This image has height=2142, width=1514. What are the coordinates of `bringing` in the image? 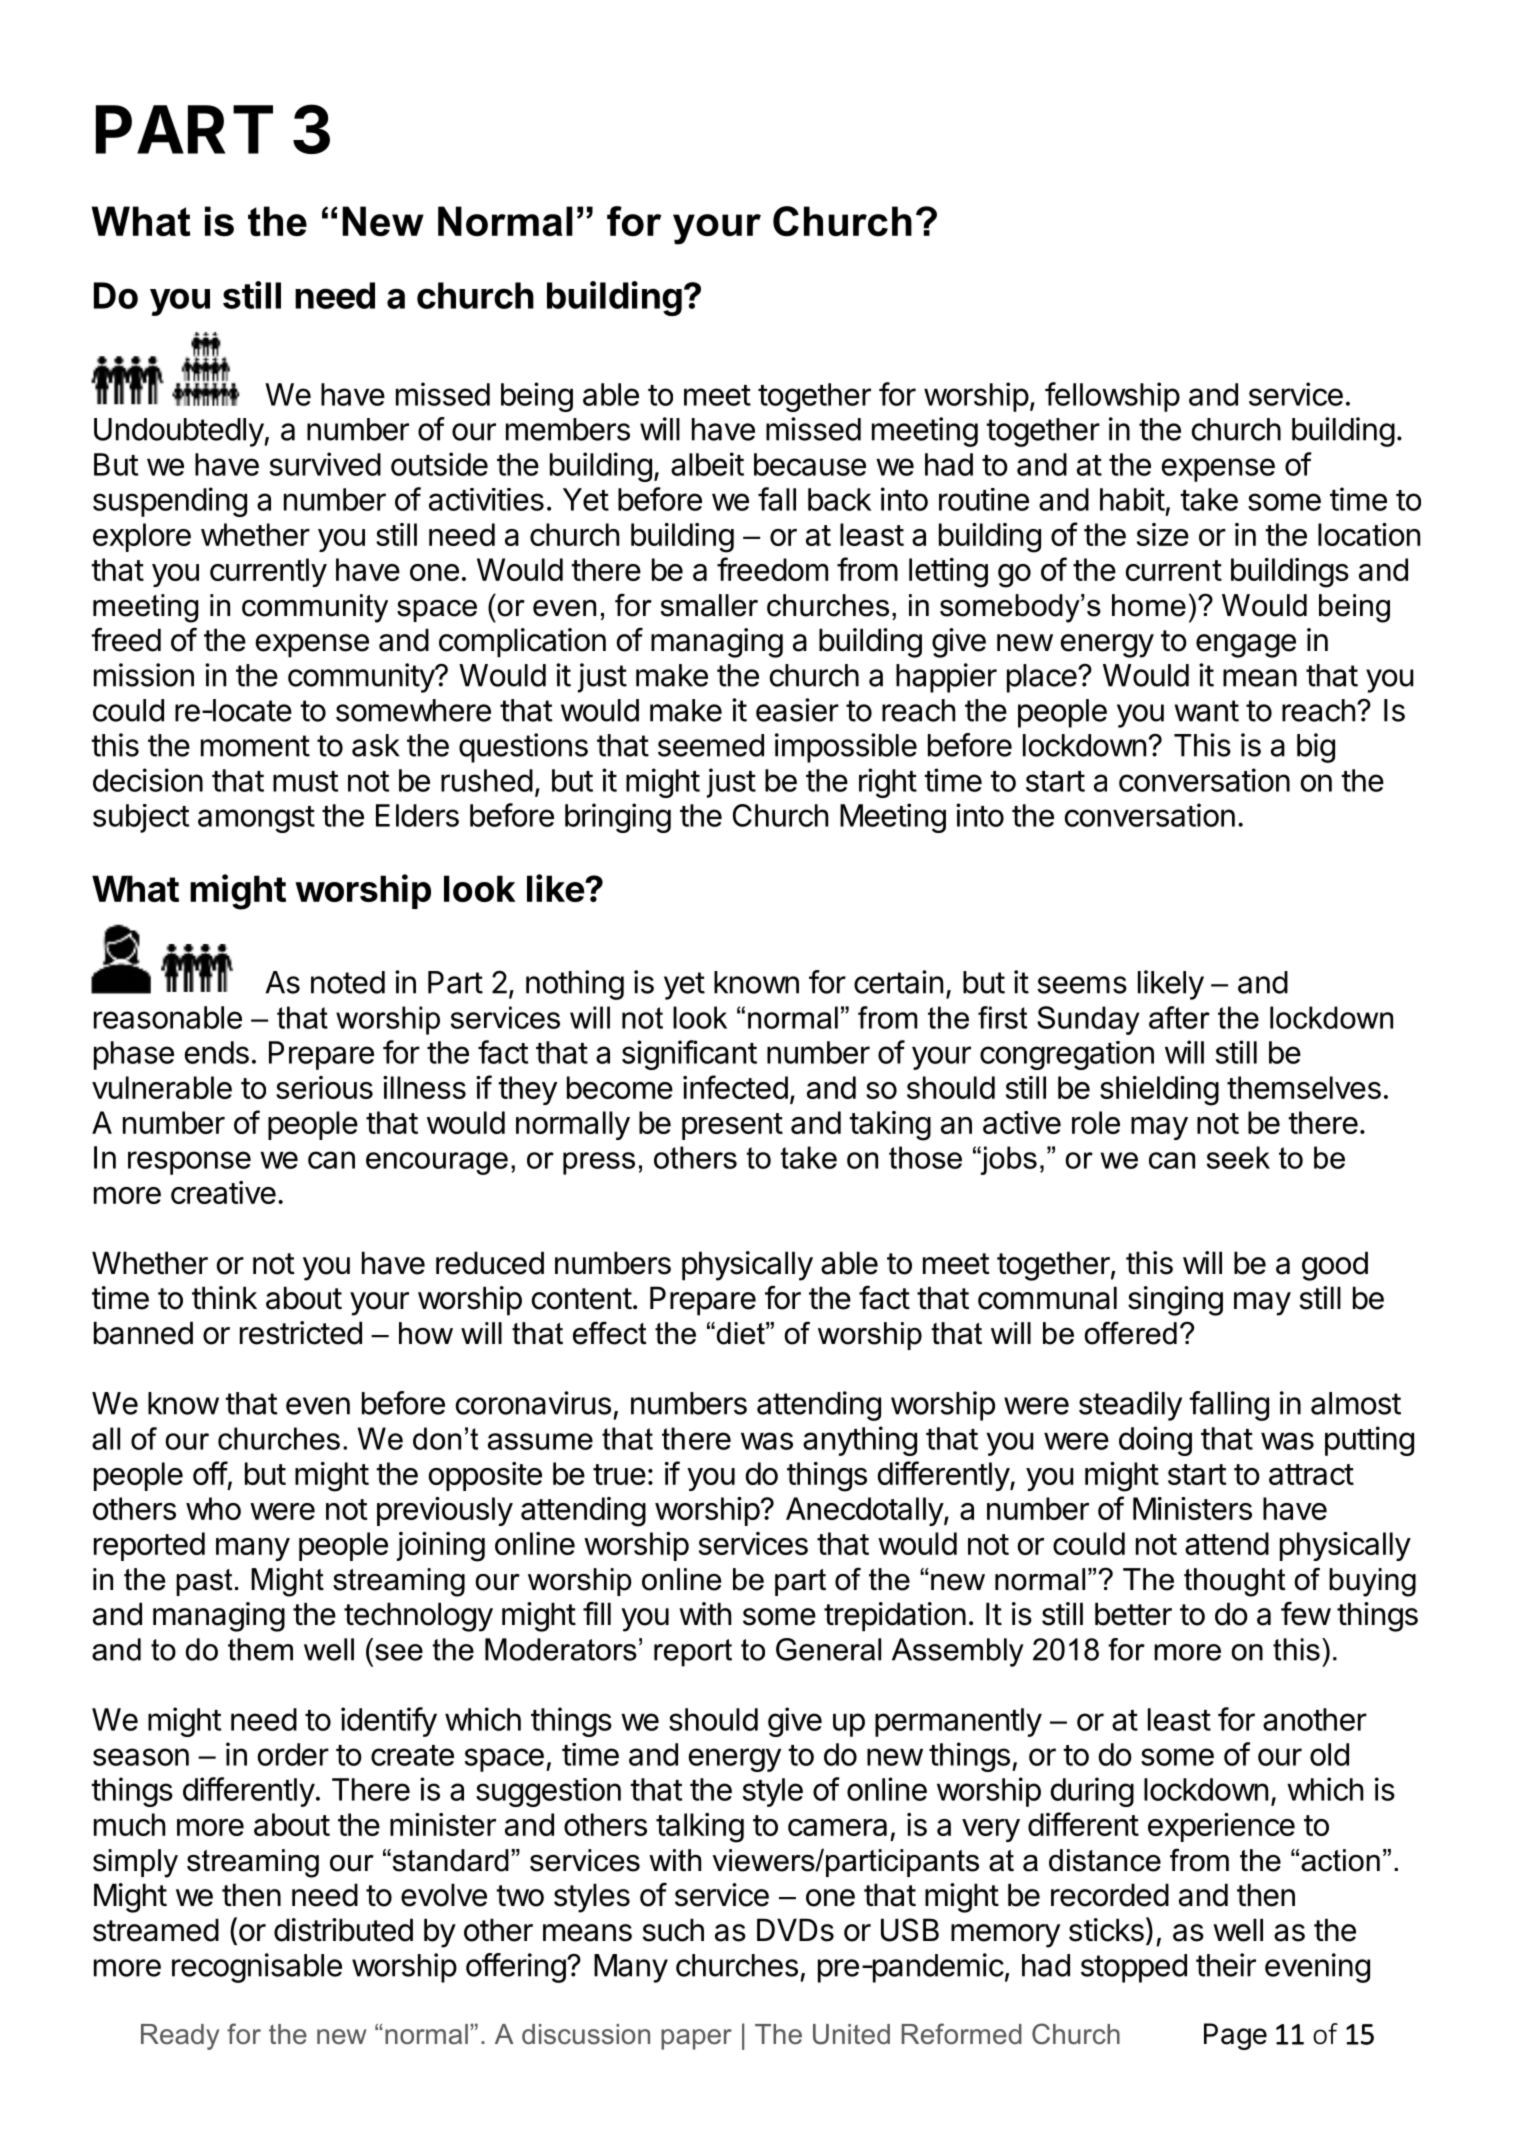 It's located at (618, 818).
